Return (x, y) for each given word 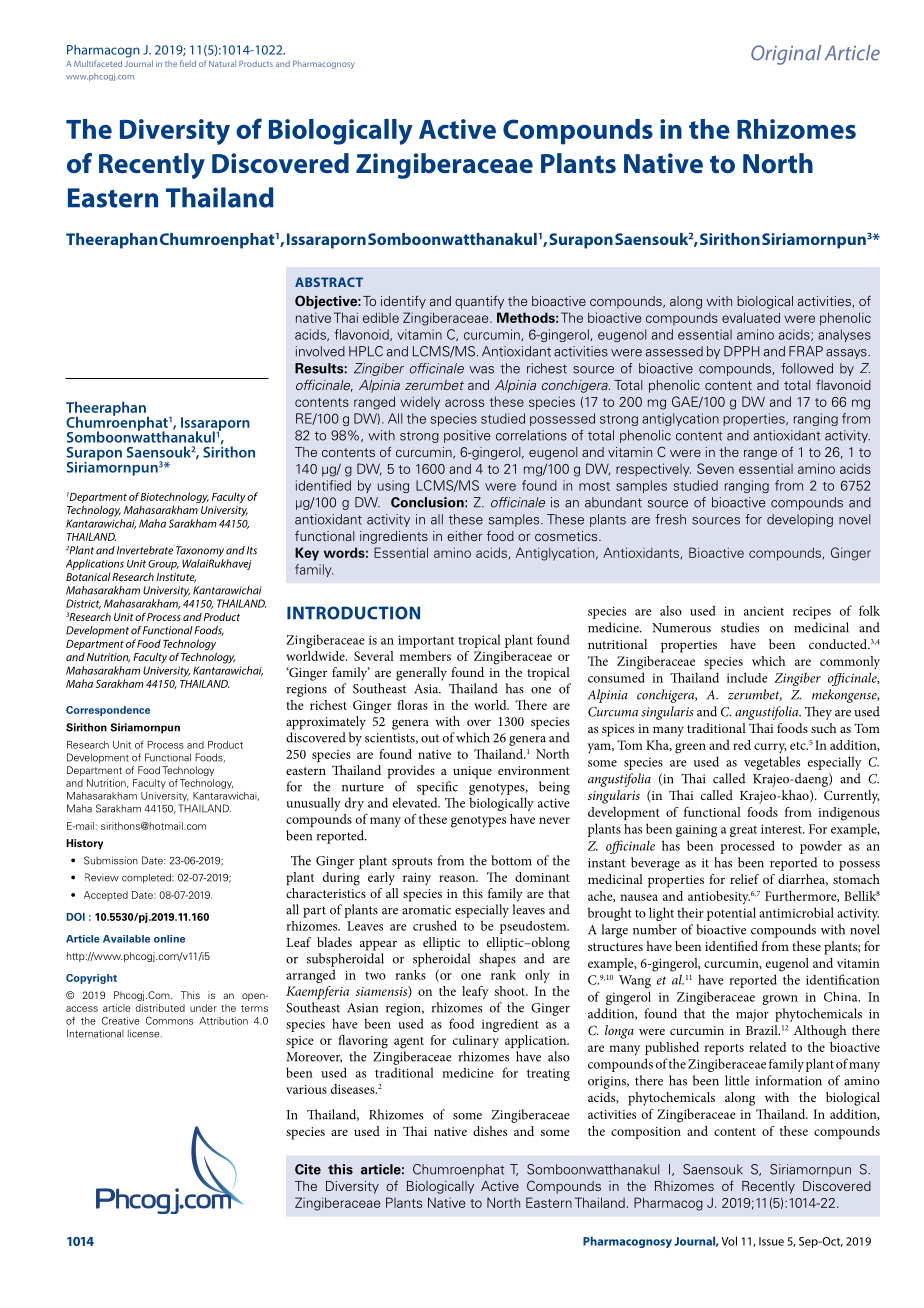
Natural (222, 64)
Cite (308, 1169)
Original (786, 55)
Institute (176, 578)
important (426, 641)
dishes (490, 1131)
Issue (771, 1241)
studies (740, 627)
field (188, 63)
